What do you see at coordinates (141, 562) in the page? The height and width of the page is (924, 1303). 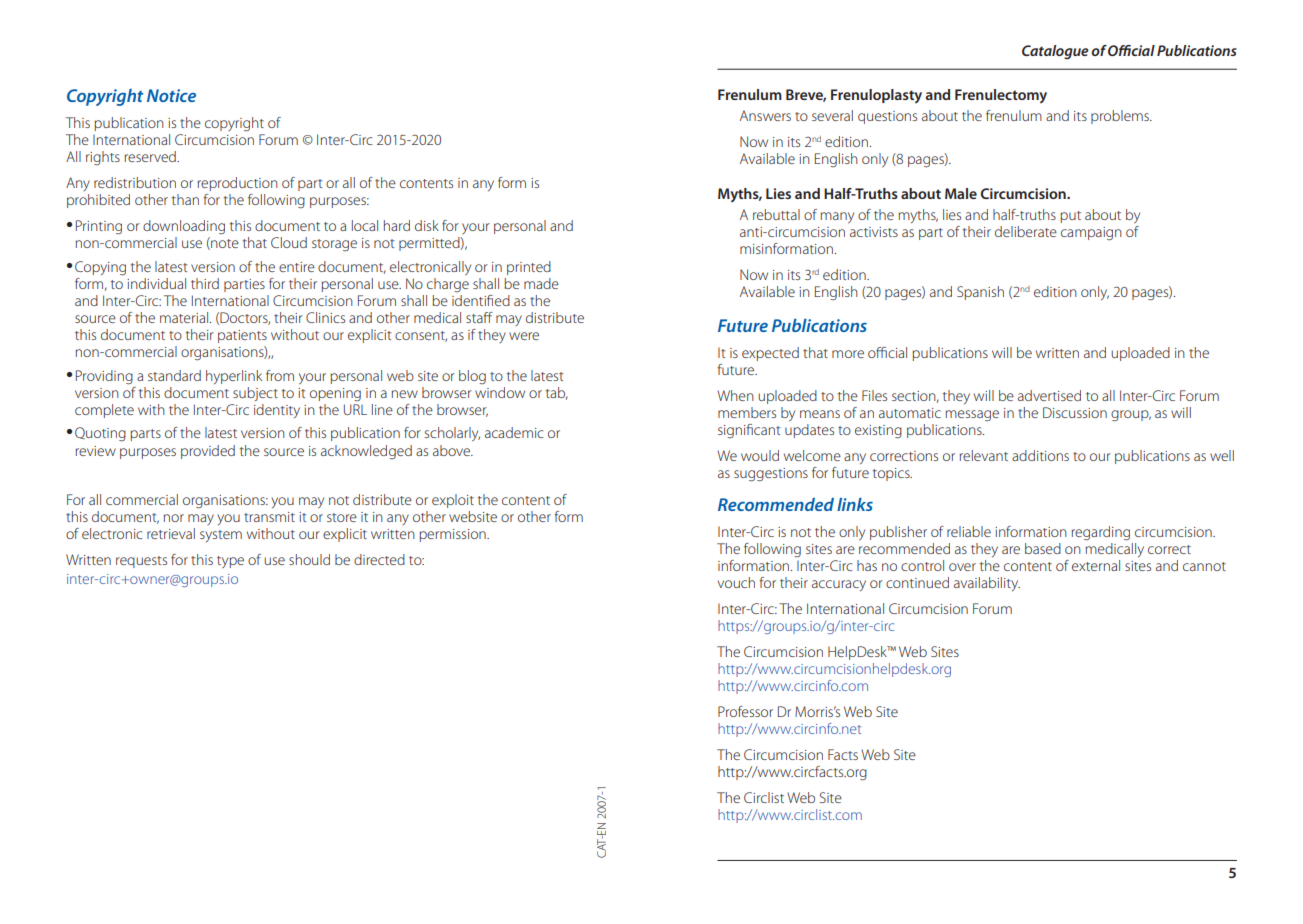 I see `requests` at bounding box center [141, 562].
